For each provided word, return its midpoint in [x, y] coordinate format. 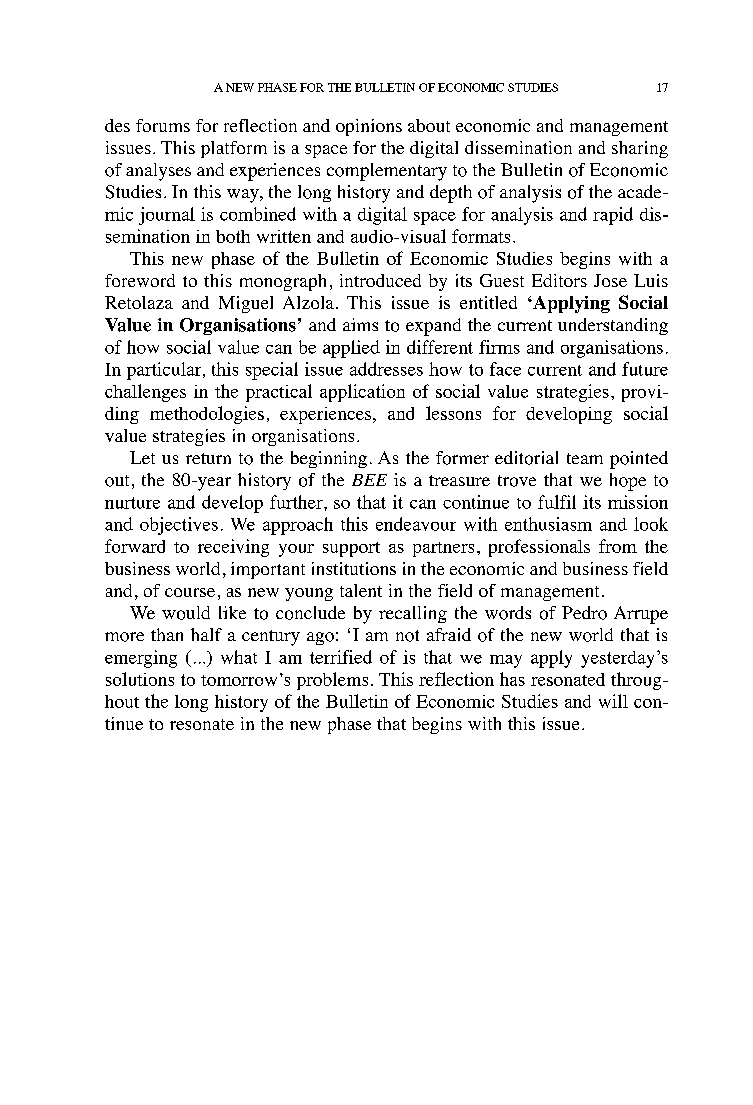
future [645, 369]
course [190, 592]
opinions [369, 127]
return [208, 458]
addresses [386, 369]
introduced [380, 280]
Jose [610, 280]
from [618, 546]
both [233, 236]
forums [163, 125]
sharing [640, 149]
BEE [369, 480]
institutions [354, 568]
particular [165, 371]
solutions [140, 679]
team [585, 458]
